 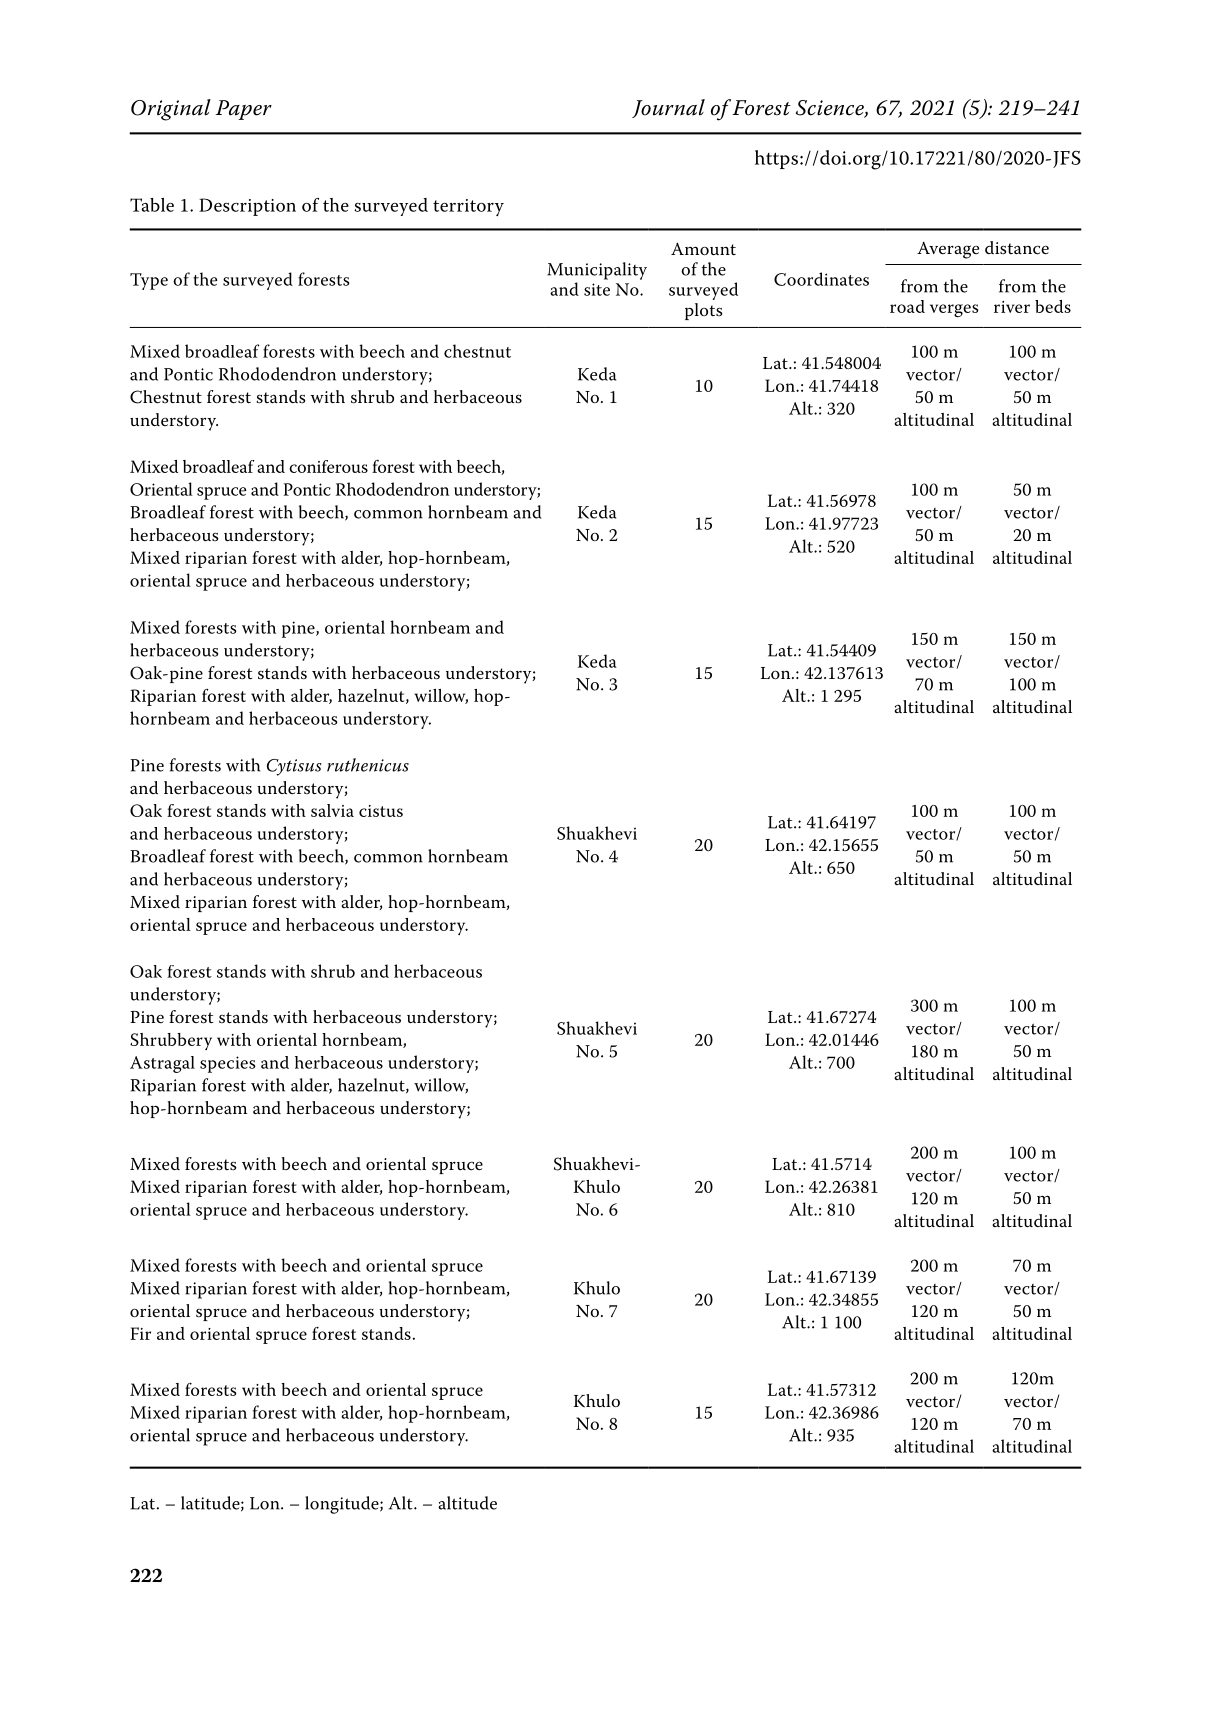 I want to click on salvia, so click(x=332, y=810).
